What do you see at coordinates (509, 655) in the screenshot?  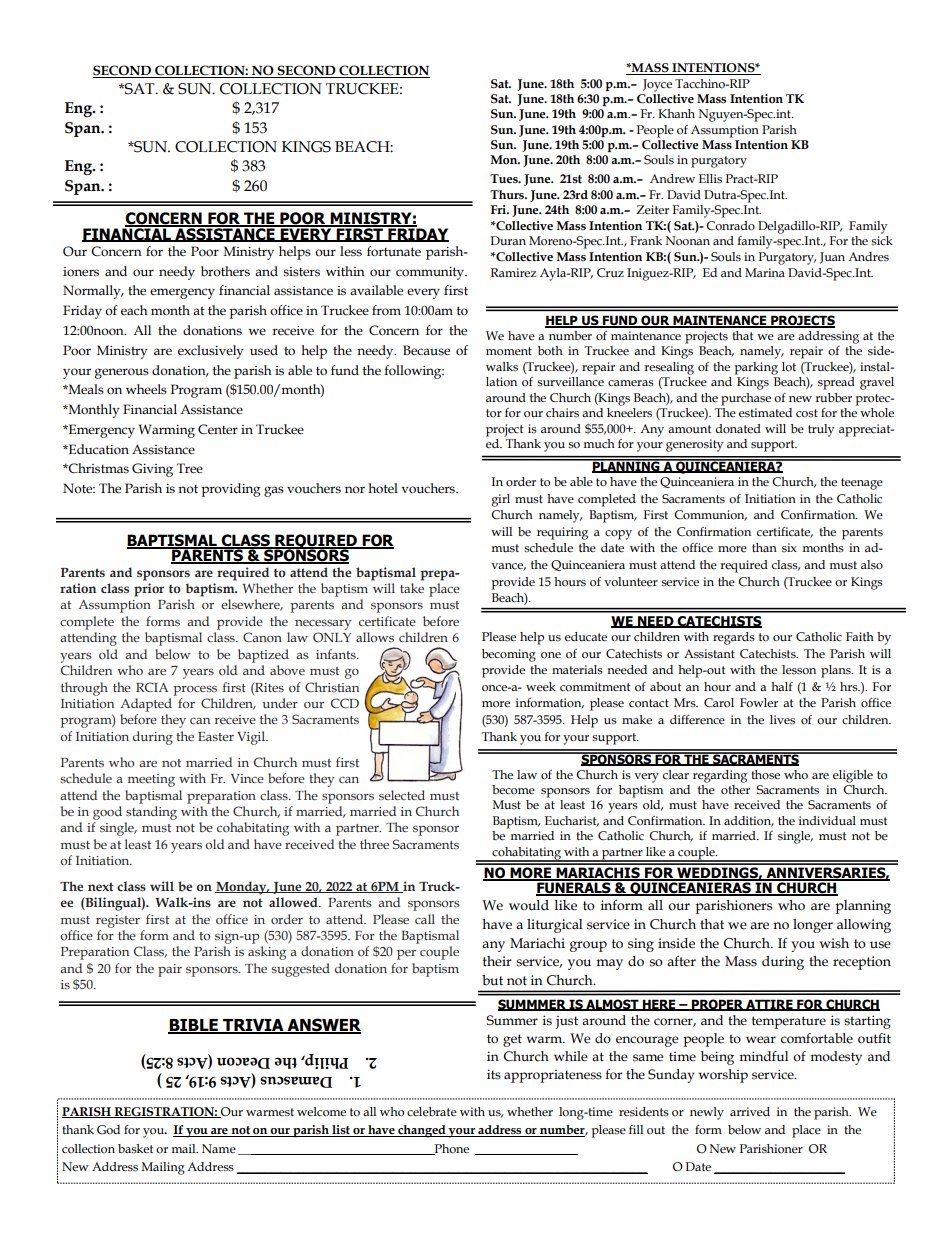 I see `becoming` at bounding box center [509, 655].
